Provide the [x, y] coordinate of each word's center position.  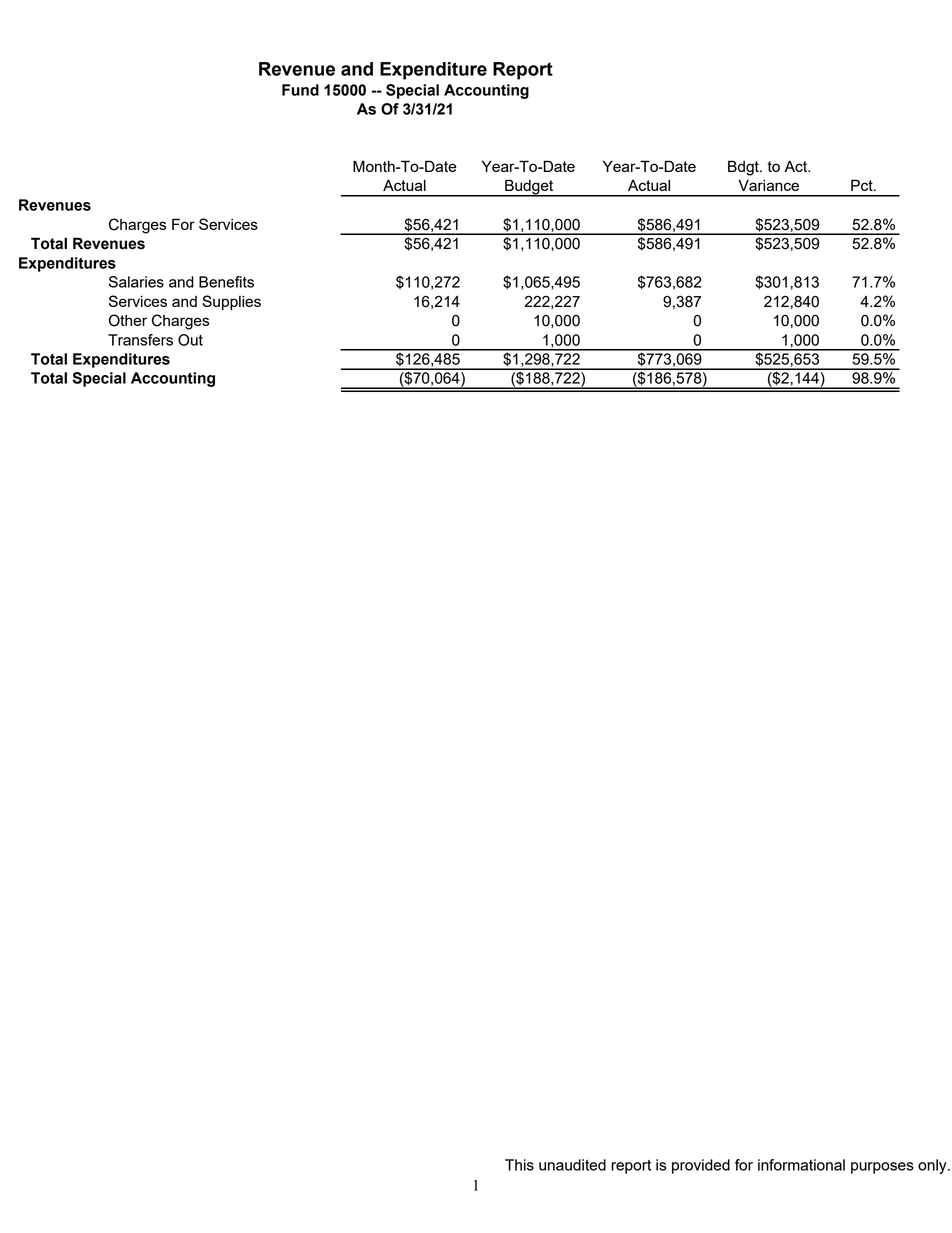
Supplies [231, 303]
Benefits [226, 282]
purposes [882, 1168]
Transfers [140, 340]
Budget [529, 188]
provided [701, 1166]
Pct [863, 185]
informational [801, 1165]
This [519, 1165]
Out [190, 340]
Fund [300, 90]
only [933, 1166]
